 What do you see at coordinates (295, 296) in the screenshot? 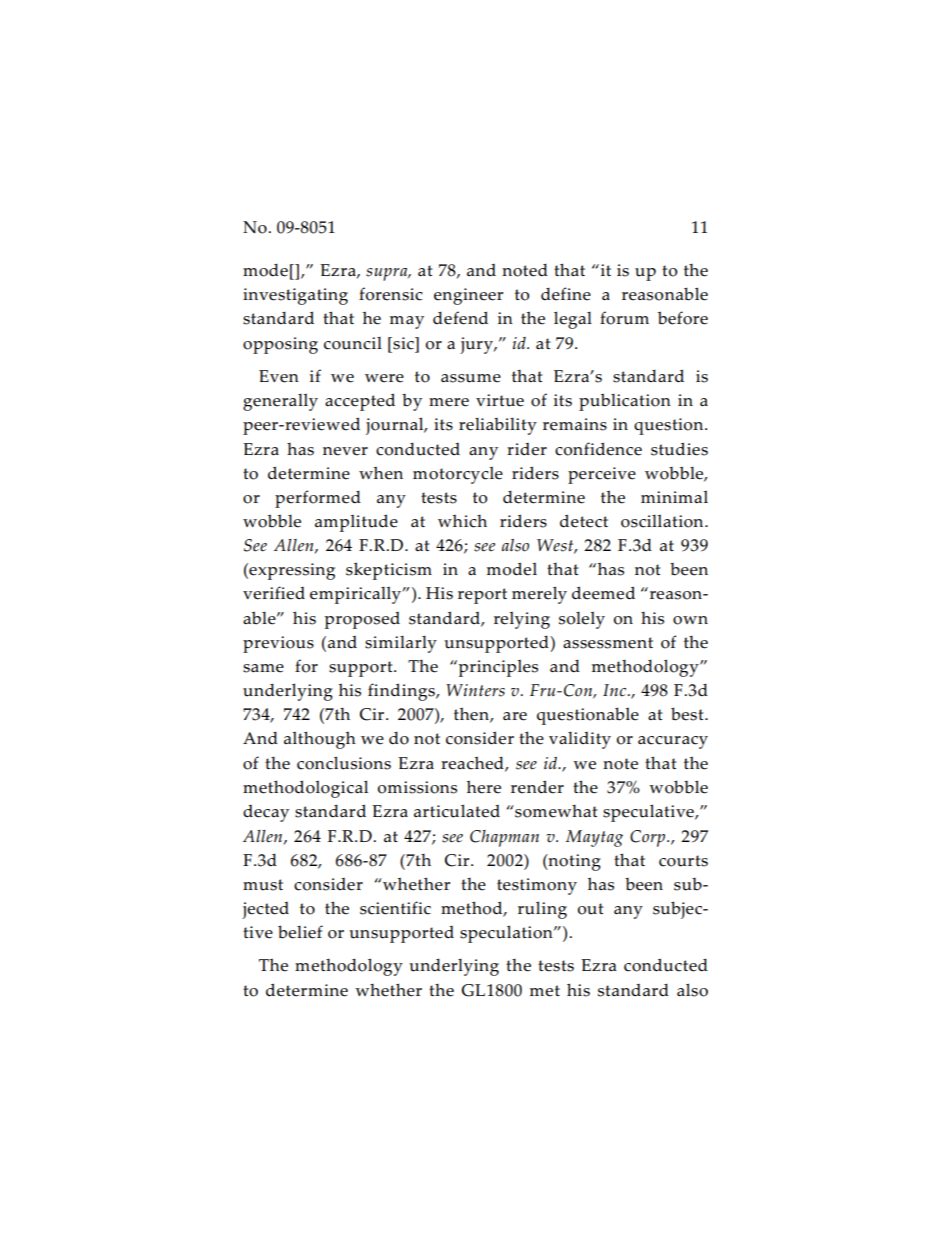
I see `investigating` at bounding box center [295, 296].
